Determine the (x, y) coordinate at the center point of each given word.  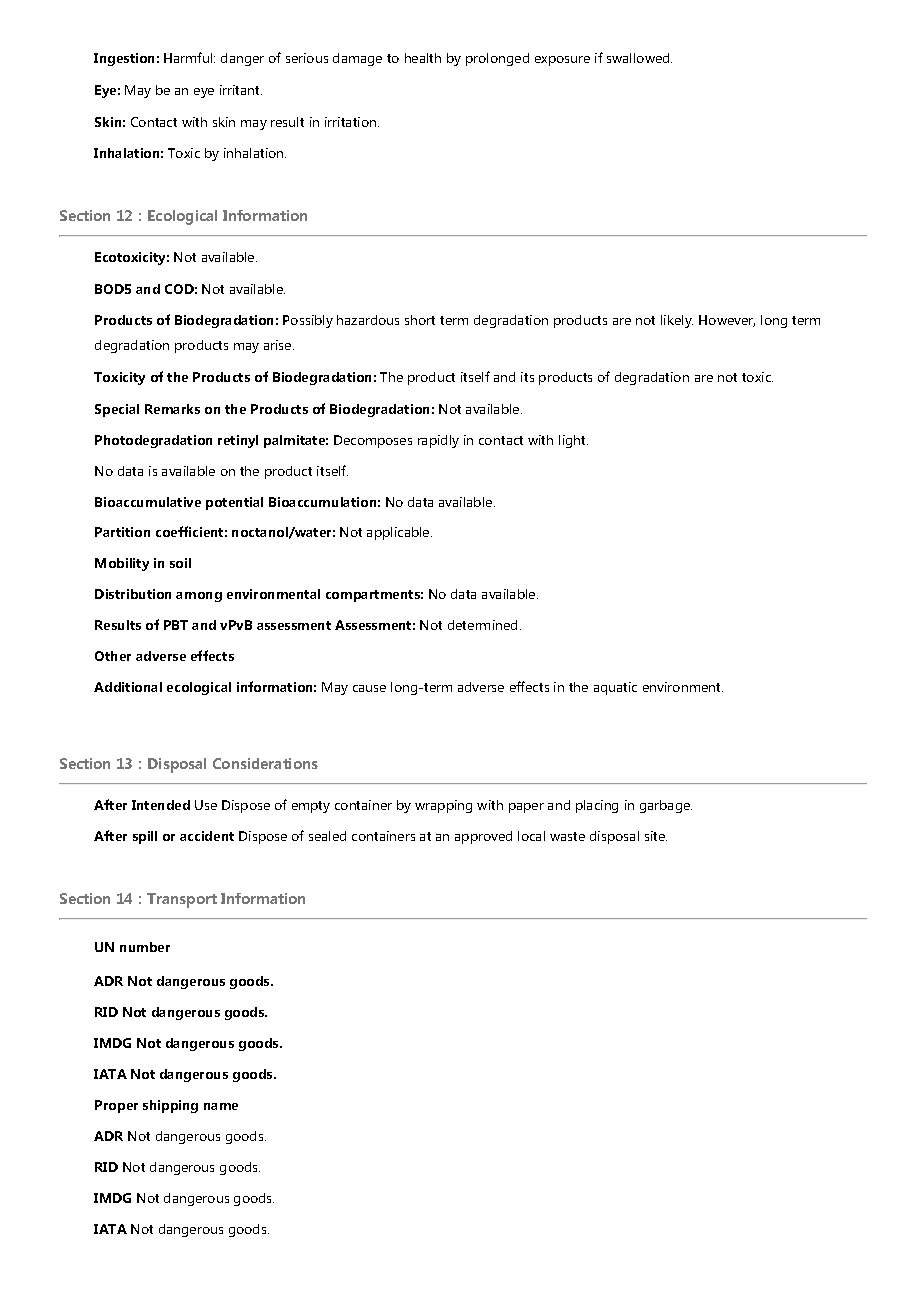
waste (567, 836)
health (423, 58)
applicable (399, 533)
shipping (170, 1106)
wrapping (443, 806)
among (199, 597)
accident (207, 836)
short (420, 320)
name (221, 1106)
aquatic (615, 688)
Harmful (189, 57)
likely (677, 321)
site (656, 836)
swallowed (639, 58)
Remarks (172, 409)
